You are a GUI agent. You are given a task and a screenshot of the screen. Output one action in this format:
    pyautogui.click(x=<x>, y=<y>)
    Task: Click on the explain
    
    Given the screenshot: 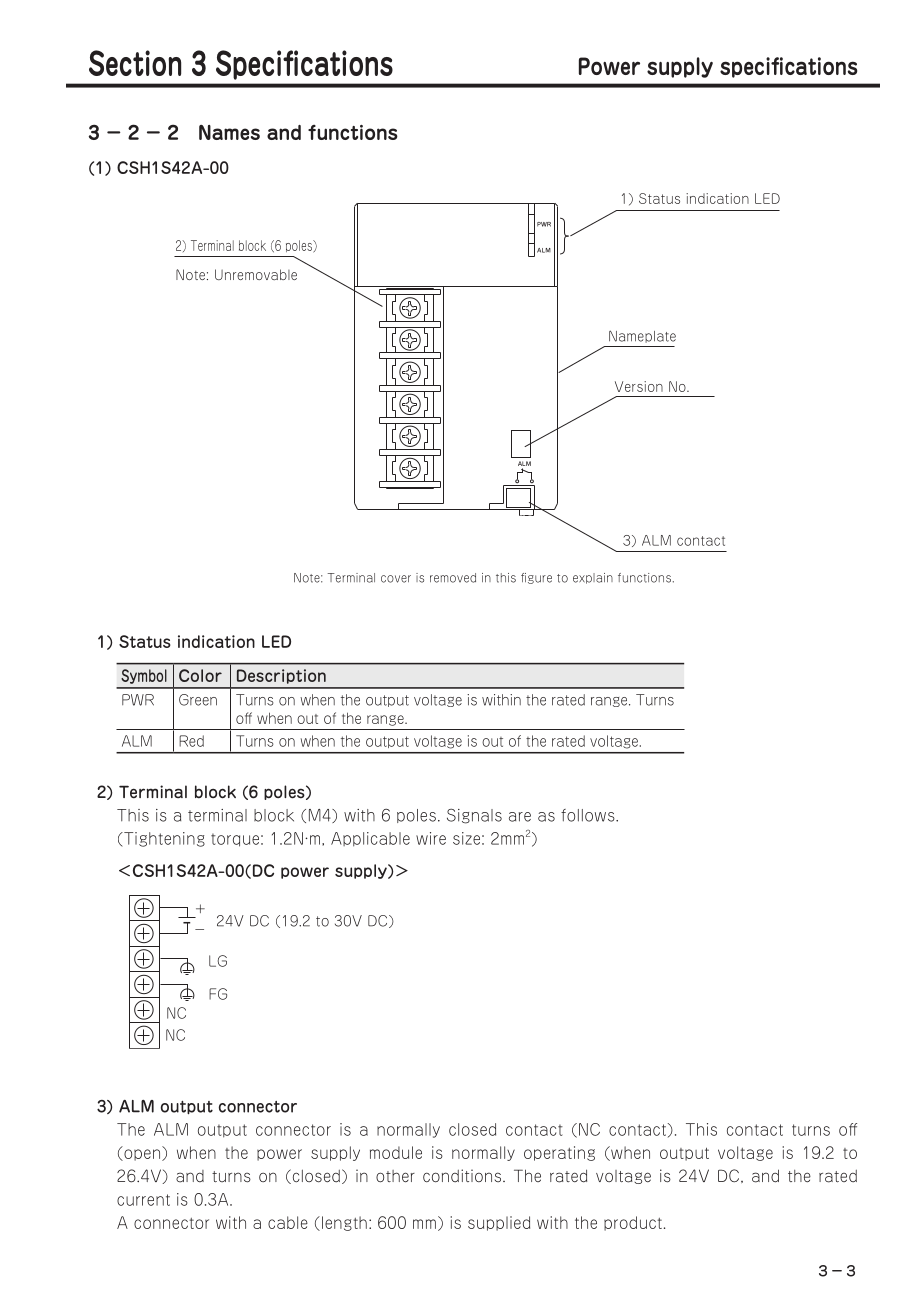 What is the action you would take?
    pyautogui.click(x=593, y=578)
